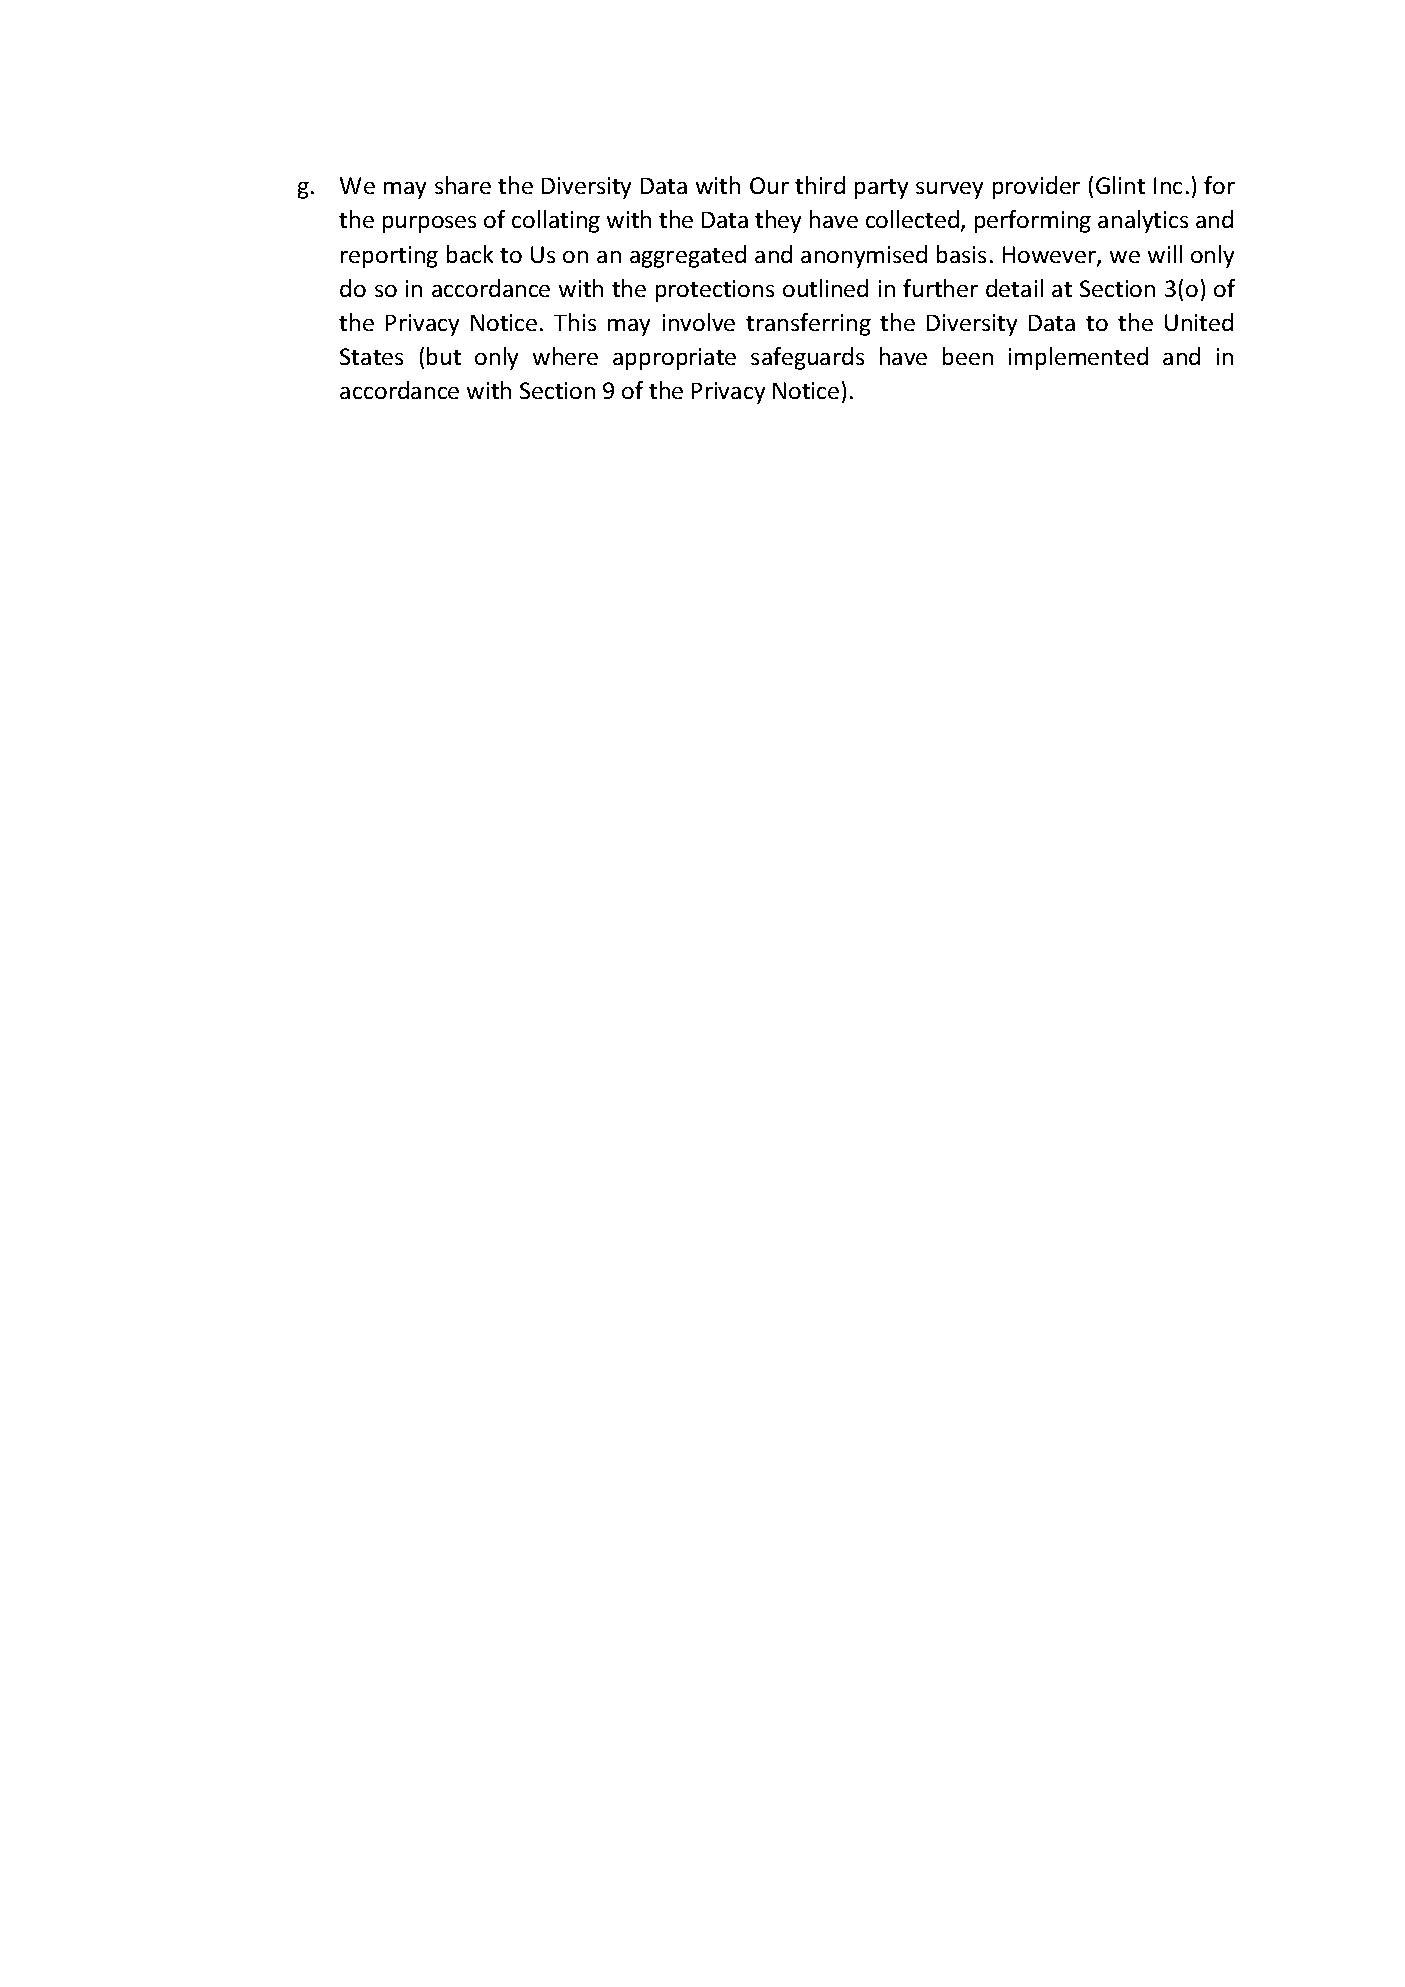  Describe the element at coordinates (389, 257) in the document. I see `reporting` at that location.
